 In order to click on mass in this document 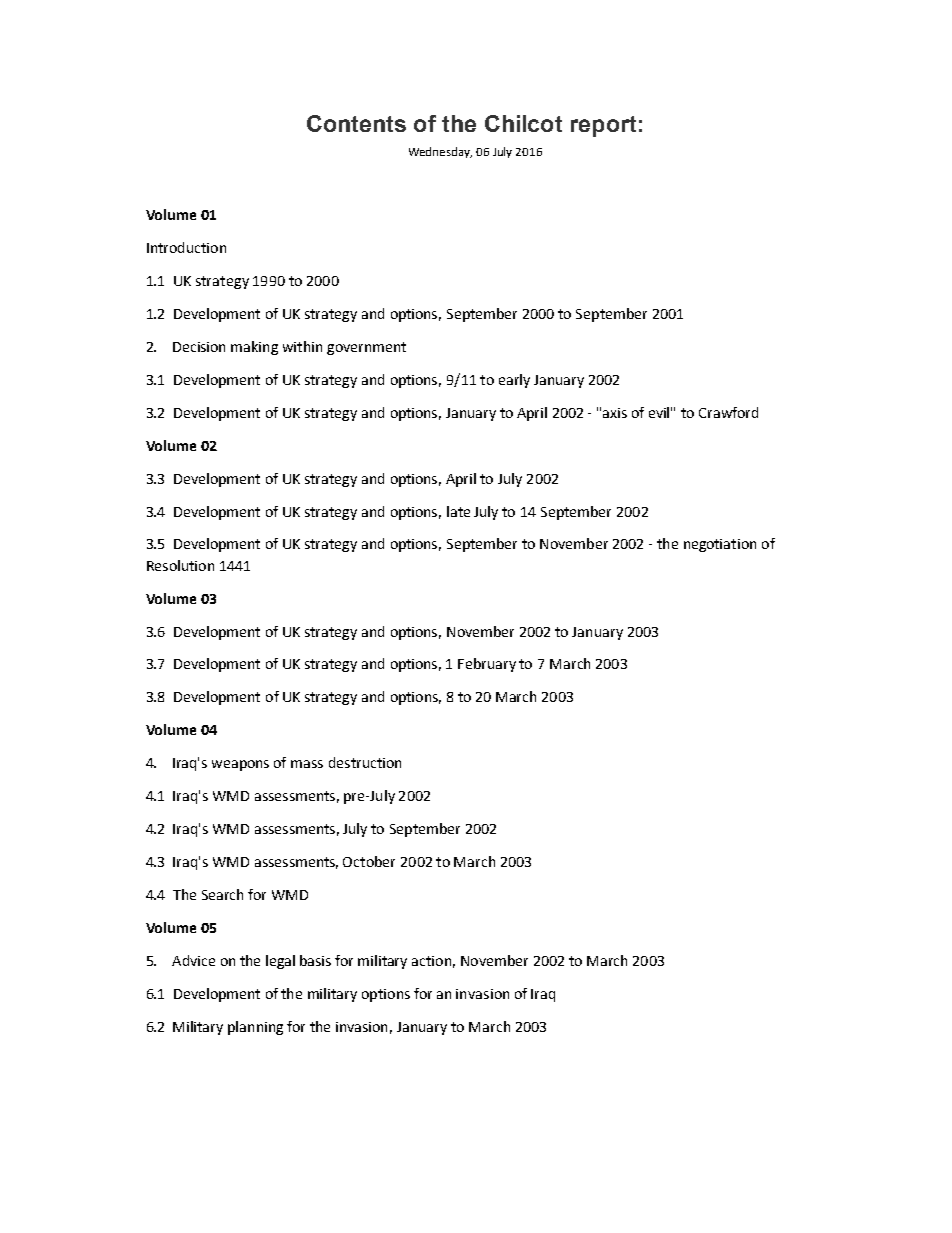, I will do `click(307, 764)`.
